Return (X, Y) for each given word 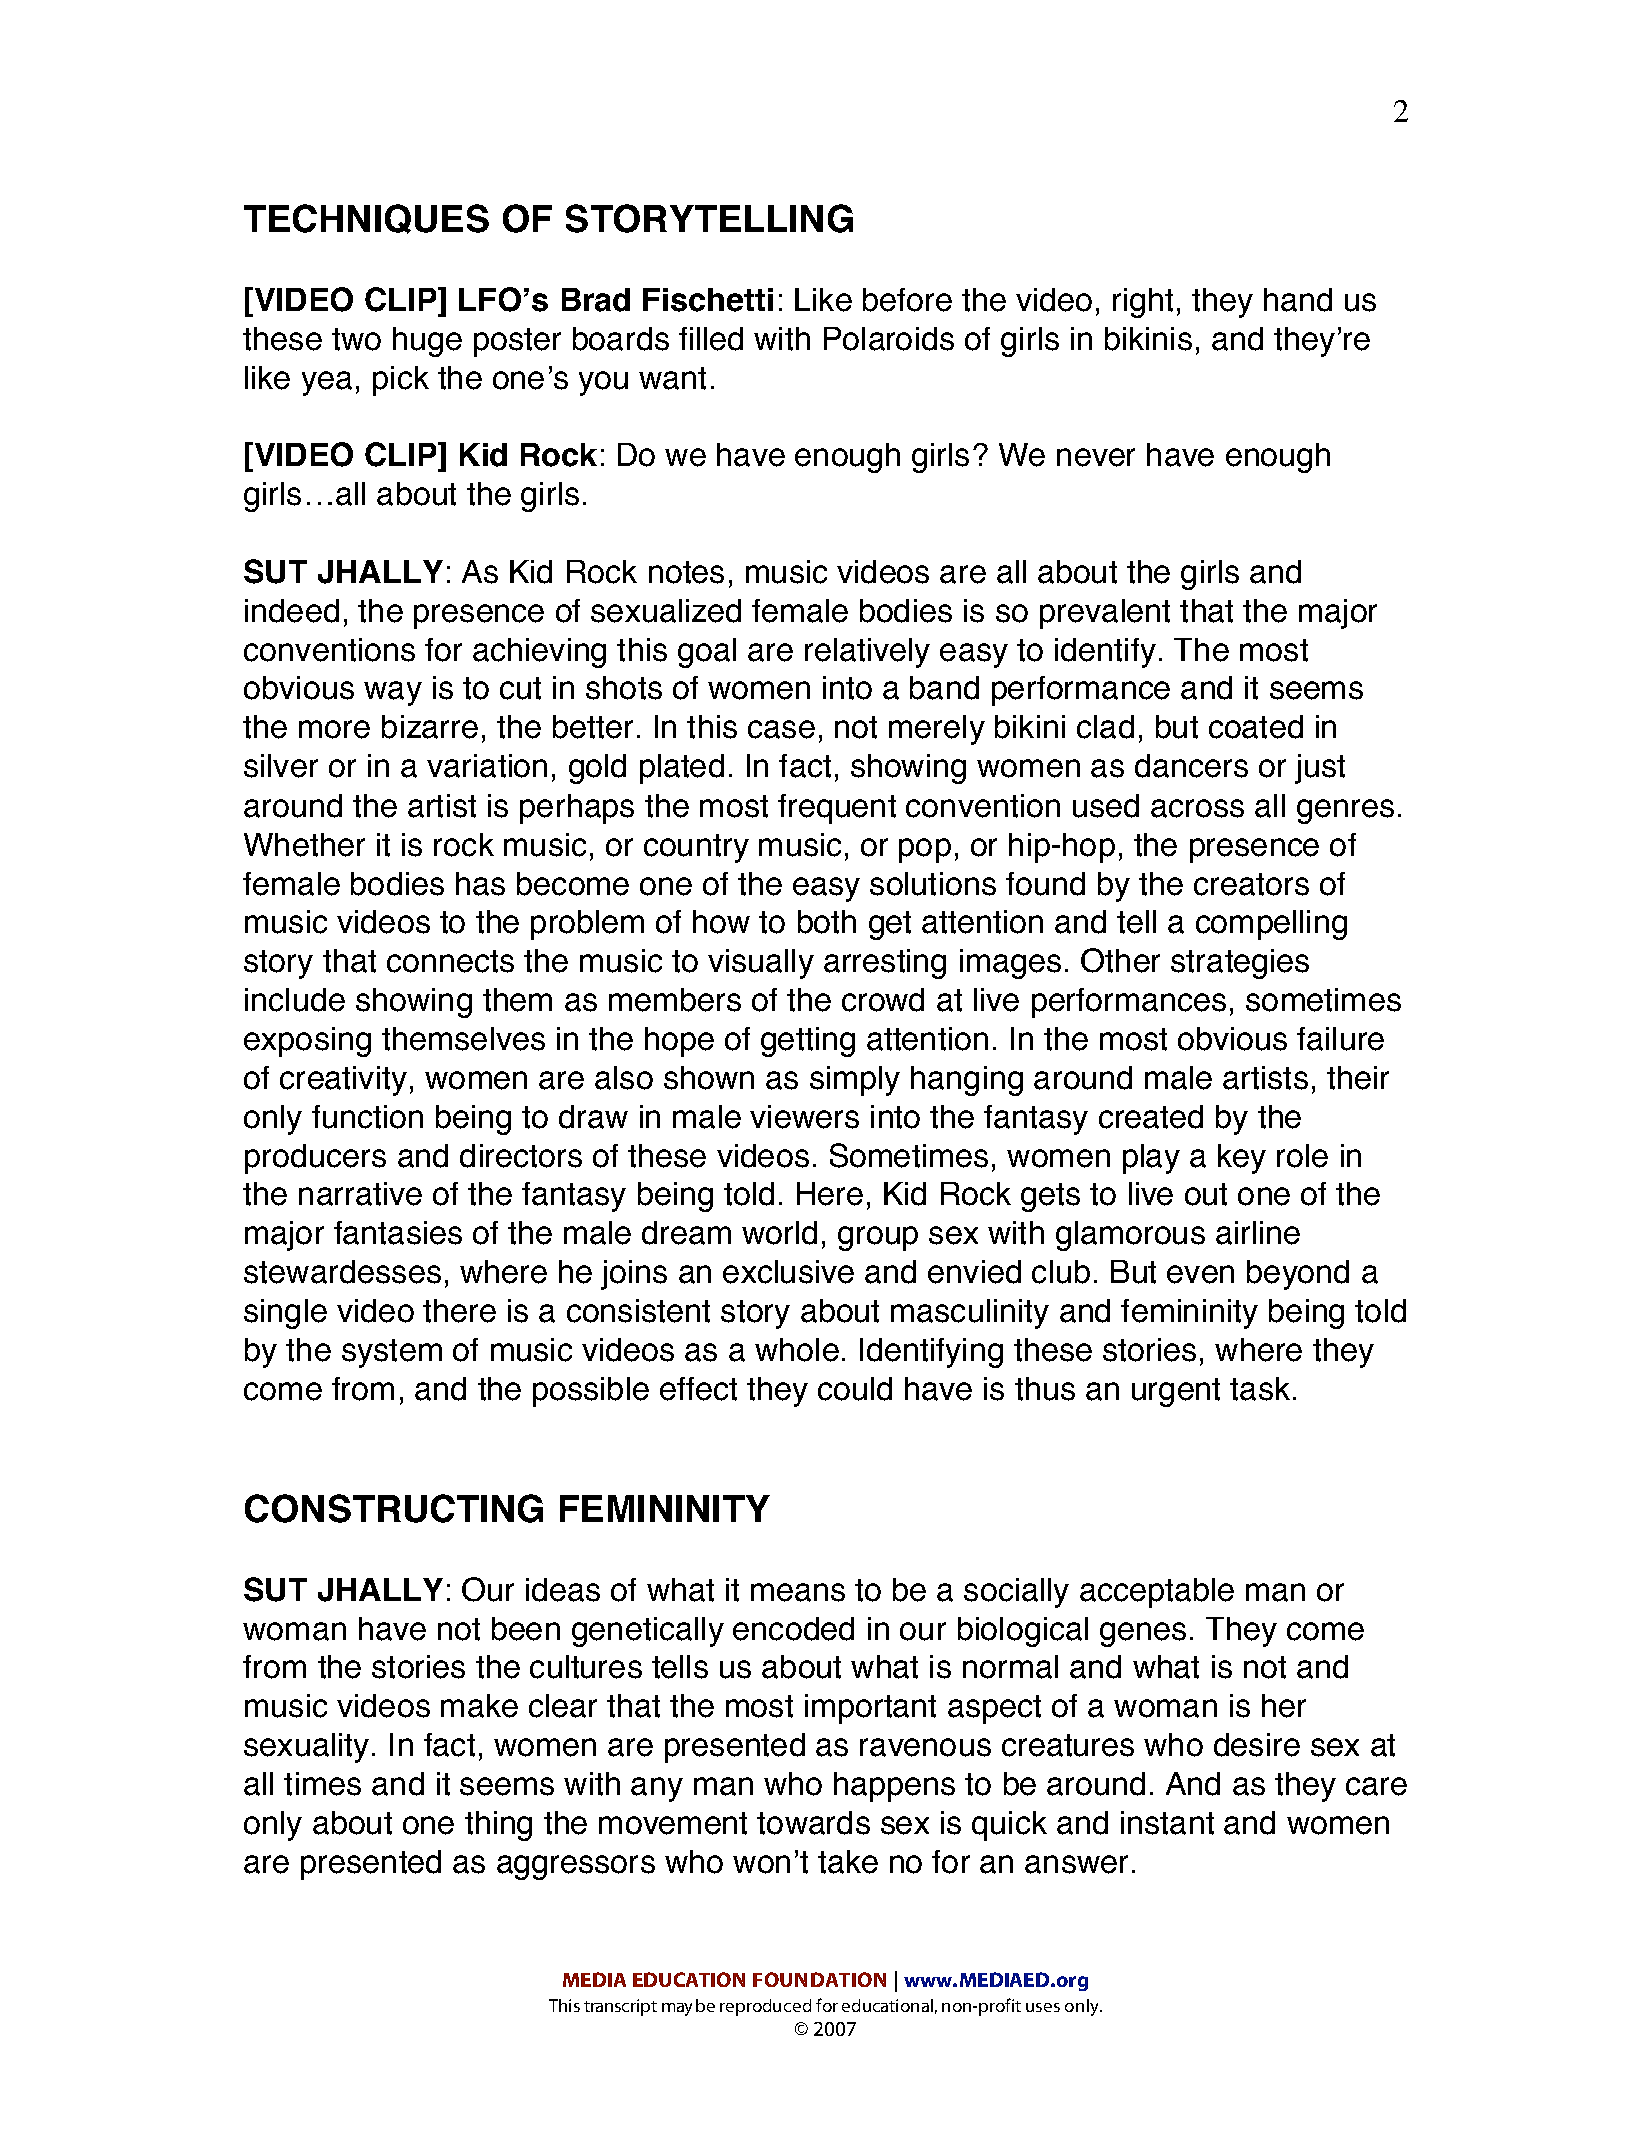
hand (1298, 300)
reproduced (765, 2007)
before (907, 300)
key (1242, 1159)
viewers (804, 1117)
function (367, 1117)
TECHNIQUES (366, 219)
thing (498, 1826)
